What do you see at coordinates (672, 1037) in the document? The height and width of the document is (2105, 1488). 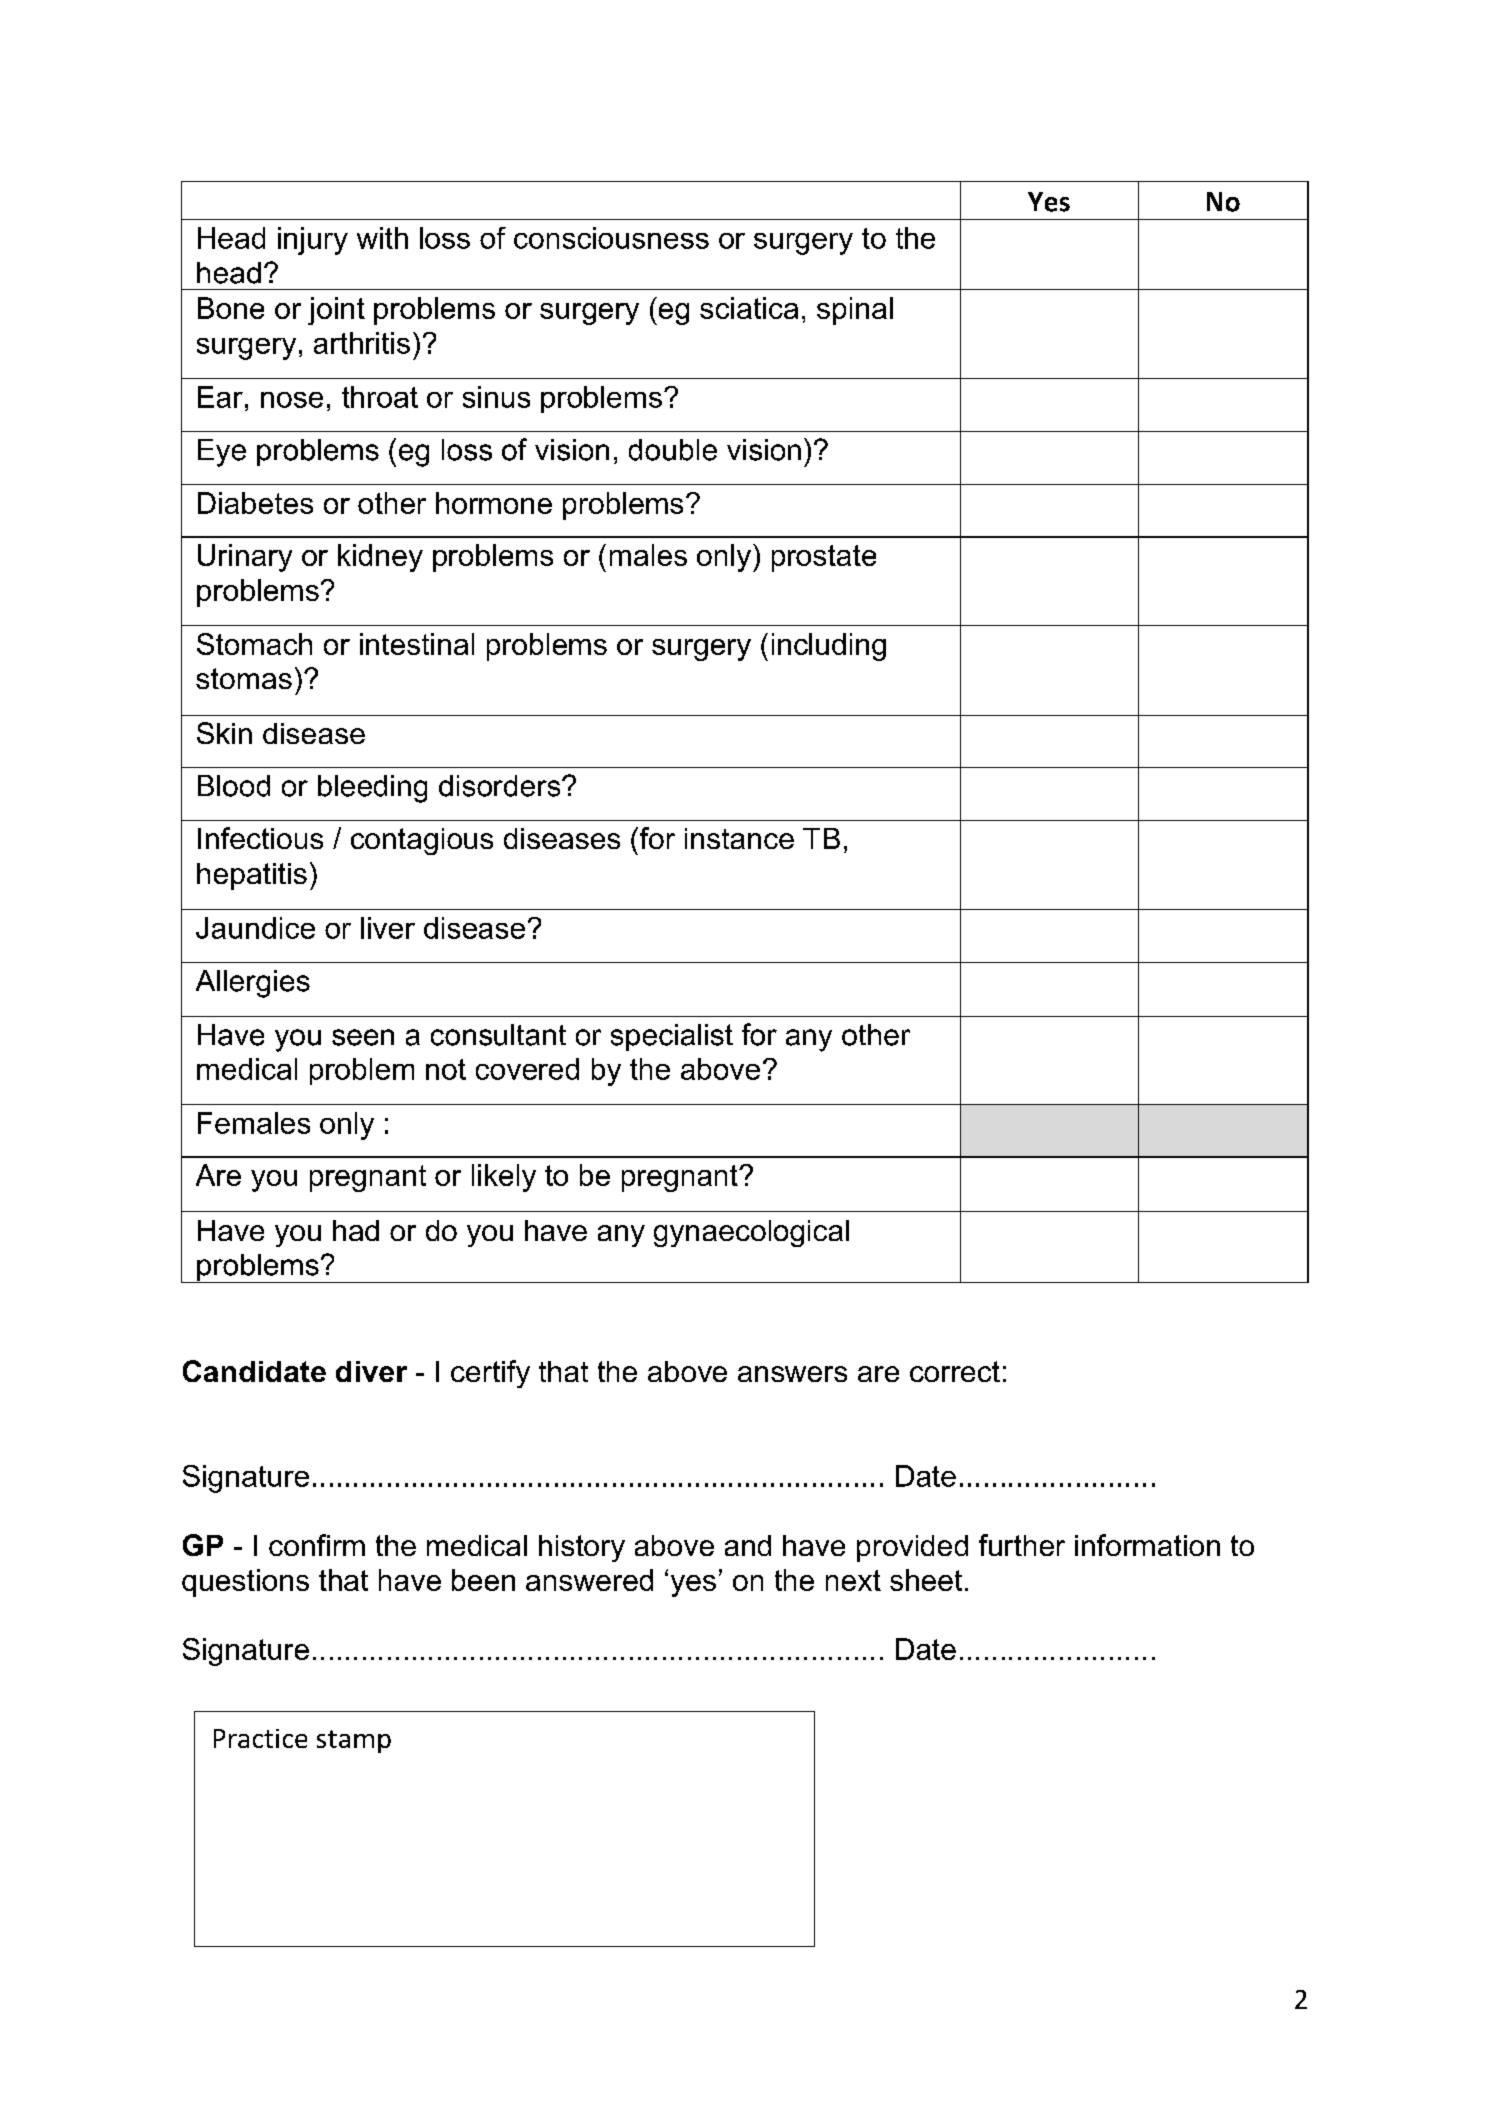 I see `specialist` at bounding box center [672, 1037].
